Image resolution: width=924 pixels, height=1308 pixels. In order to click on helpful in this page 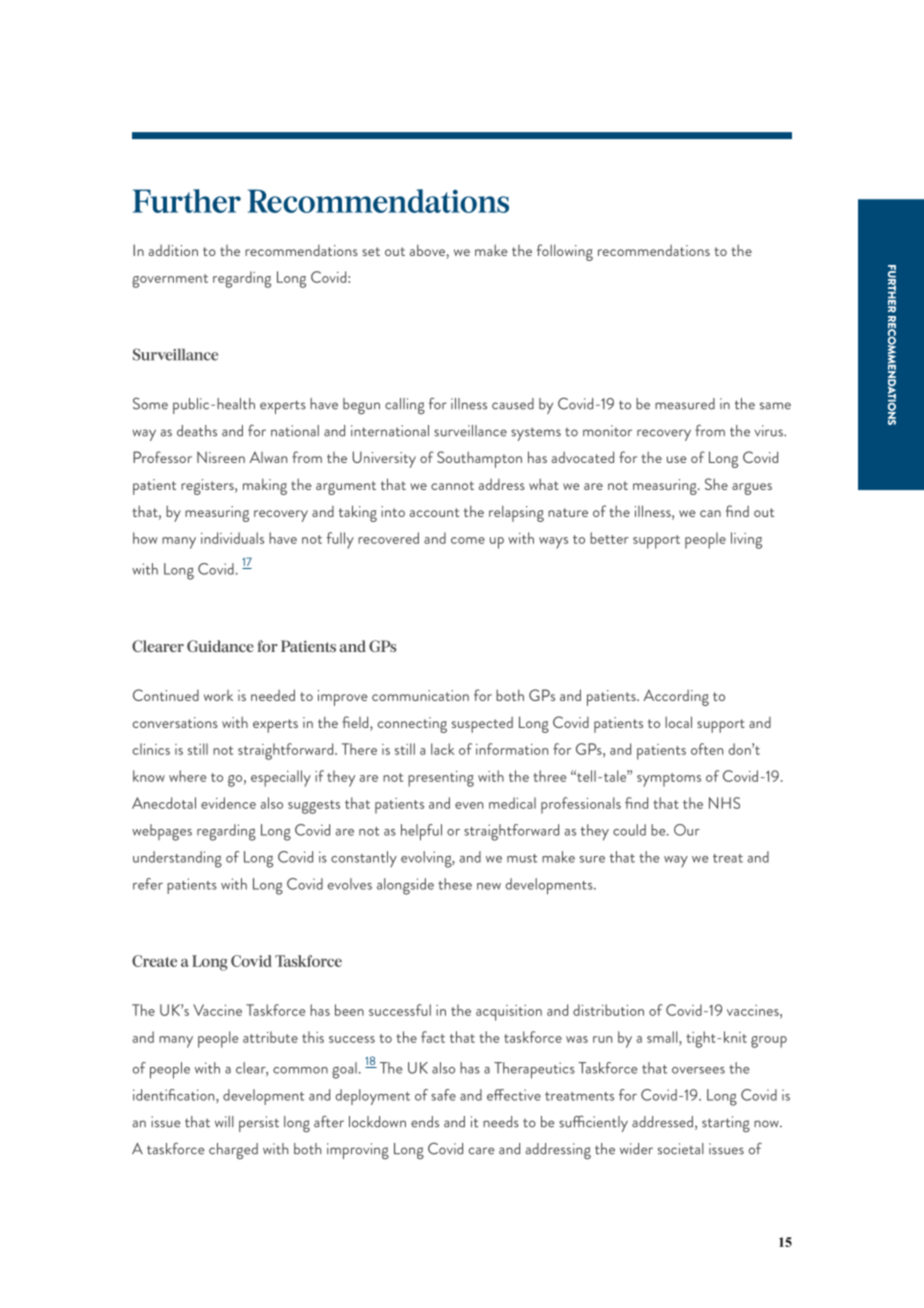, I will do `click(421, 832)`.
